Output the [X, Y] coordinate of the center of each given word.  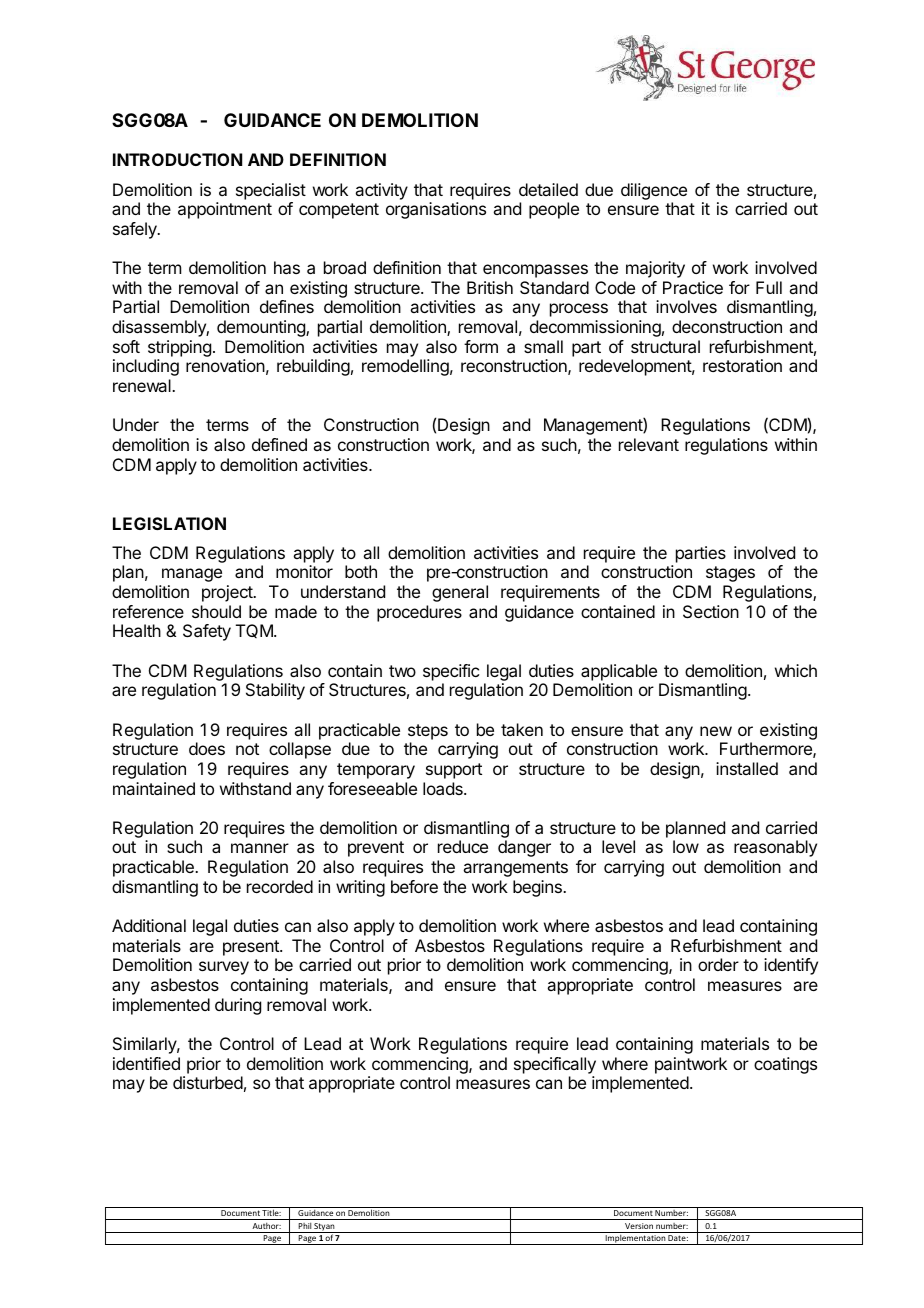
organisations [436, 210]
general [460, 593]
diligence [654, 191]
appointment [225, 210]
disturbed [208, 1082]
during [238, 1006]
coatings [785, 1065]
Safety [207, 632]
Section [711, 611]
